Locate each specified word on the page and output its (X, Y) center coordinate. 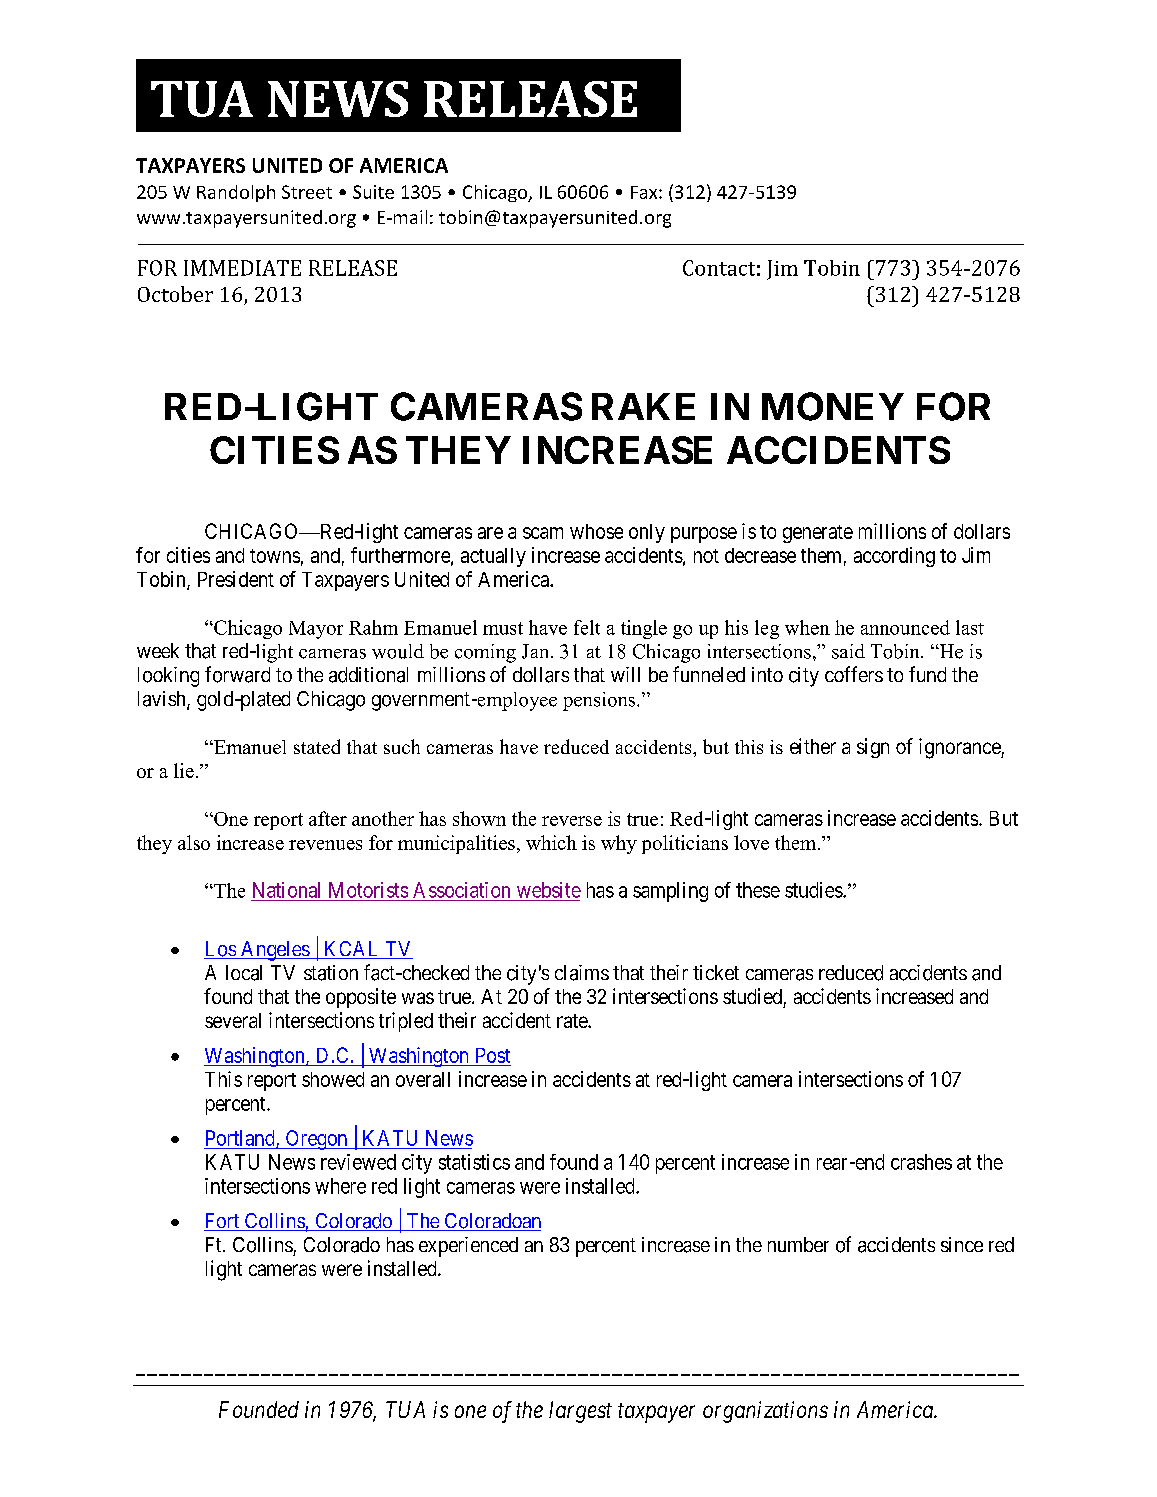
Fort (222, 1222)
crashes (921, 1162)
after (328, 818)
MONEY (833, 406)
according (894, 557)
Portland (241, 1139)
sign (873, 748)
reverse (572, 821)
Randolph (236, 193)
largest (580, 1412)
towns (275, 556)
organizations (765, 1412)
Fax (645, 192)
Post (493, 1055)
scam (543, 533)
